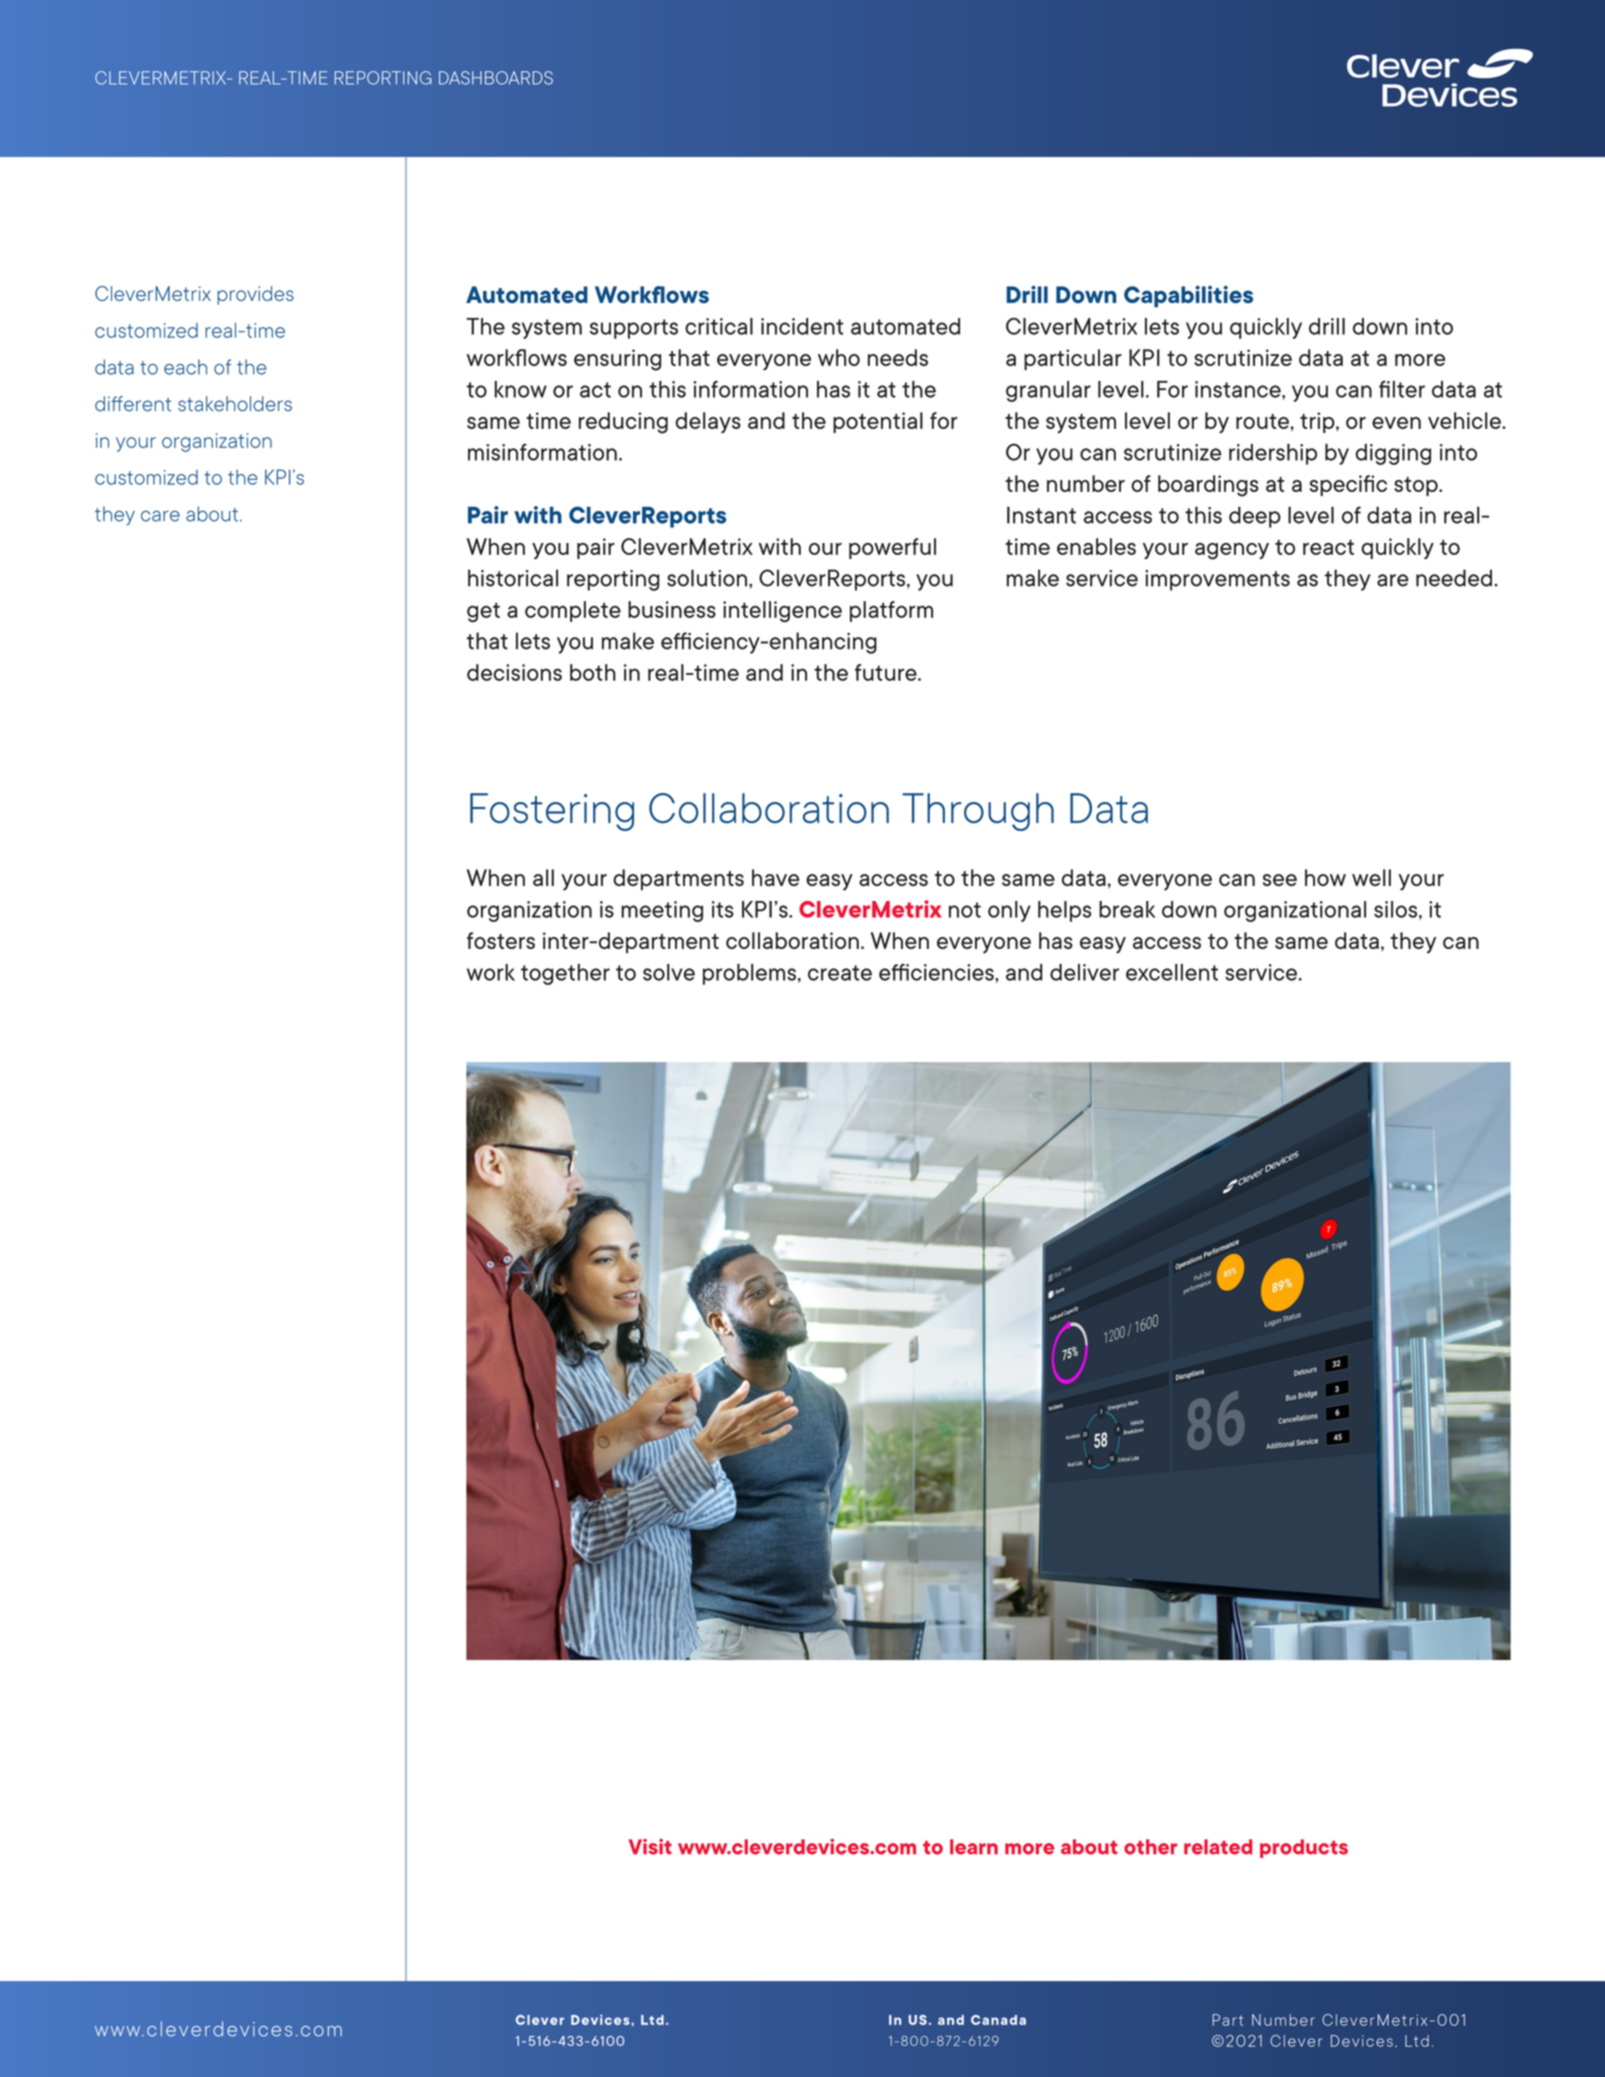 Image resolution: width=1605 pixels, height=2077 pixels. I want to click on Visit, so click(650, 1847).
